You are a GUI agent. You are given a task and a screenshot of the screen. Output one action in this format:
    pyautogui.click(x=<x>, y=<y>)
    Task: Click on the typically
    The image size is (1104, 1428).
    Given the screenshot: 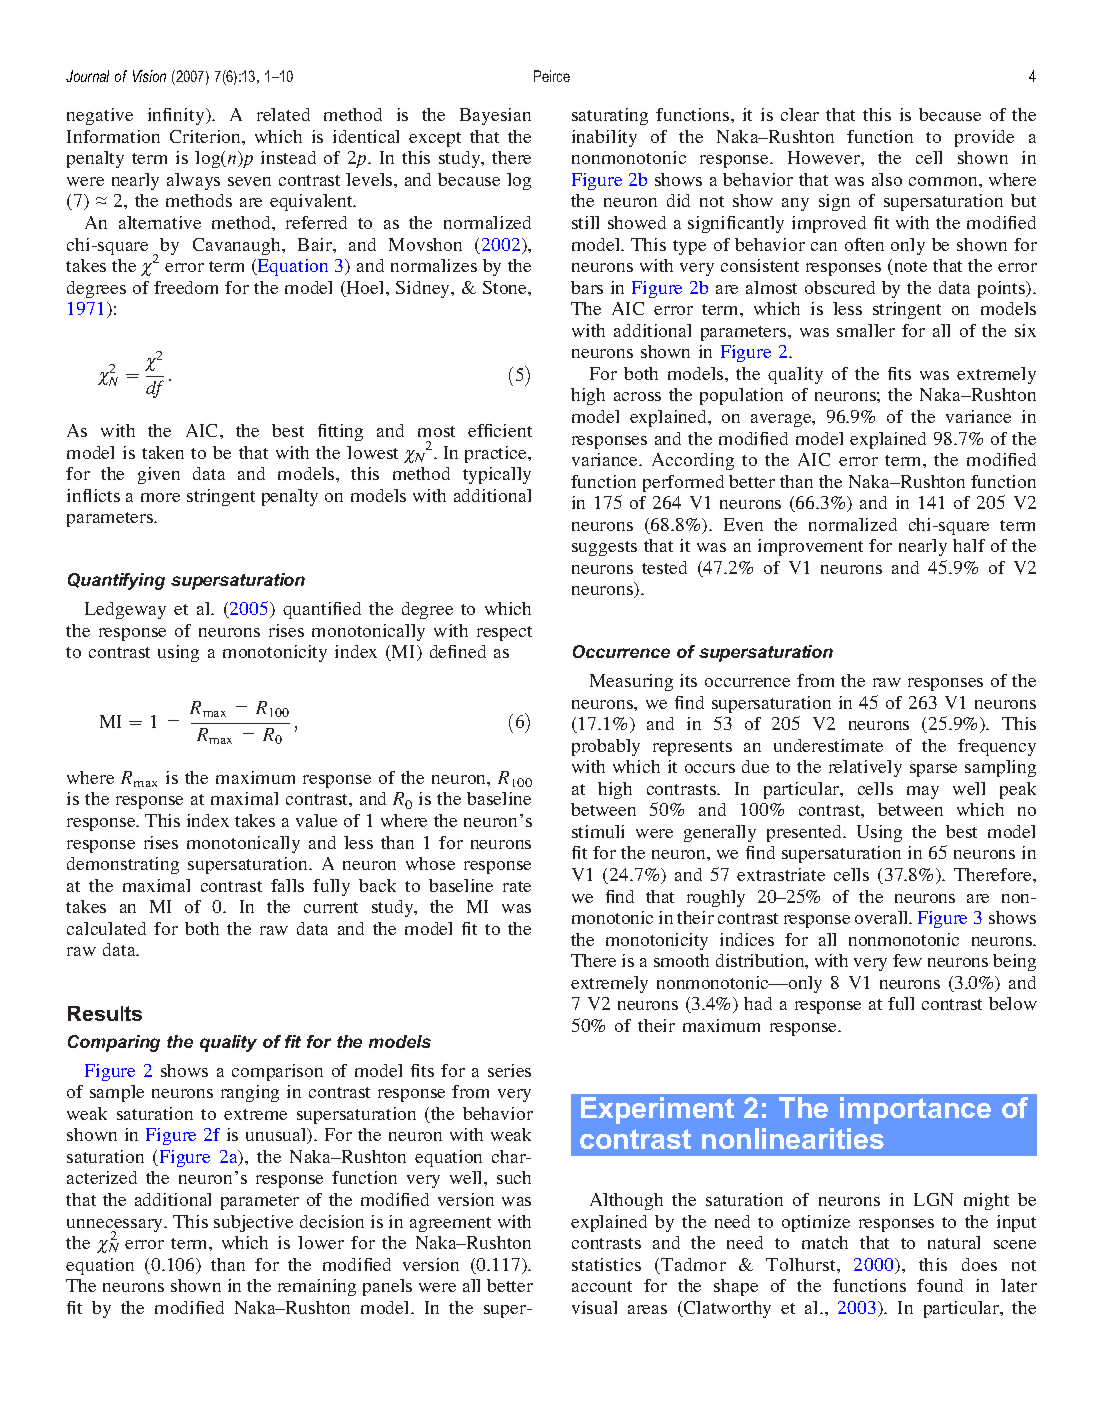 What is the action you would take?
    pyautogui.click(x=497, y=475)
